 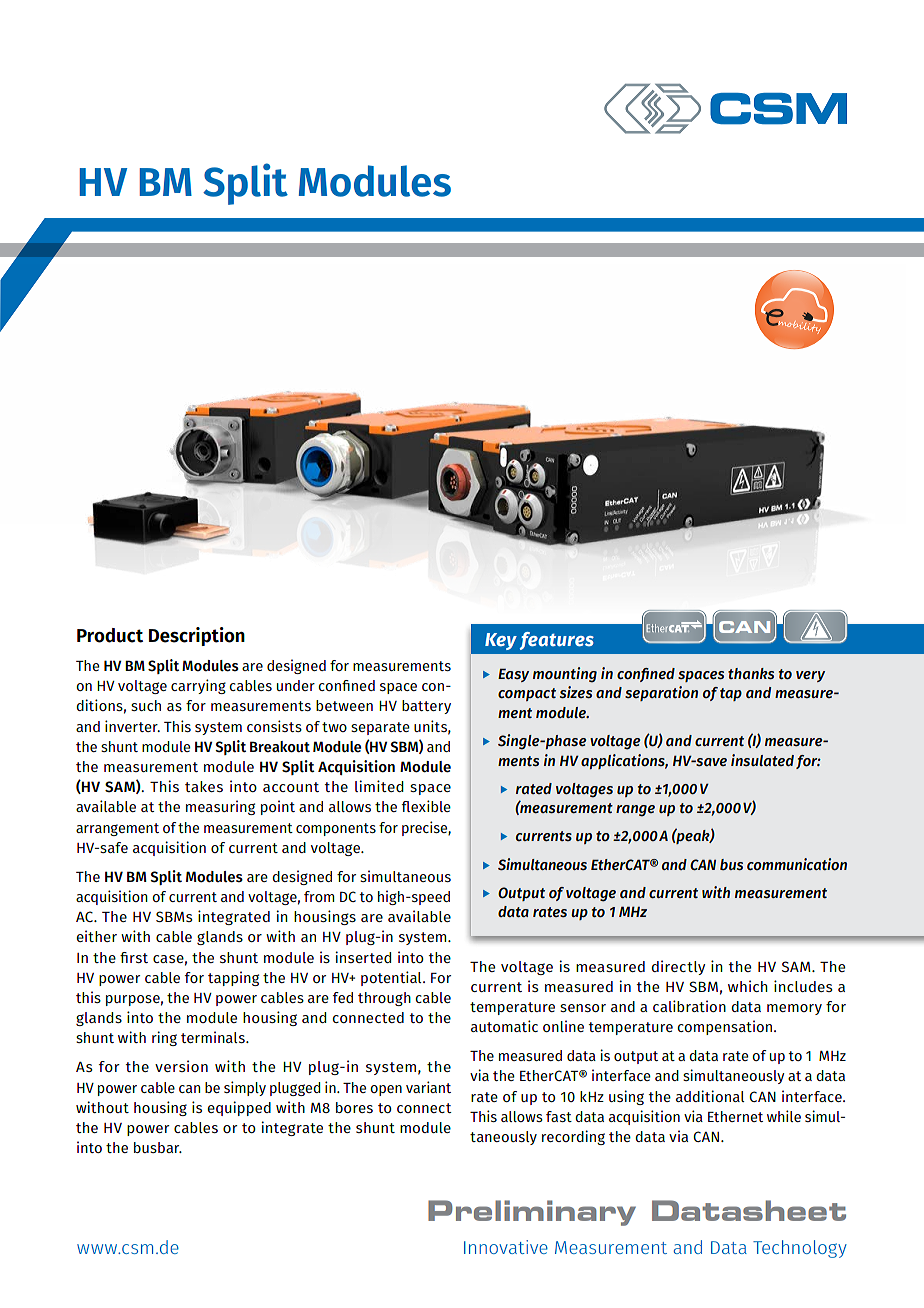 I want to click on Key, so click(x=501, y=641).
